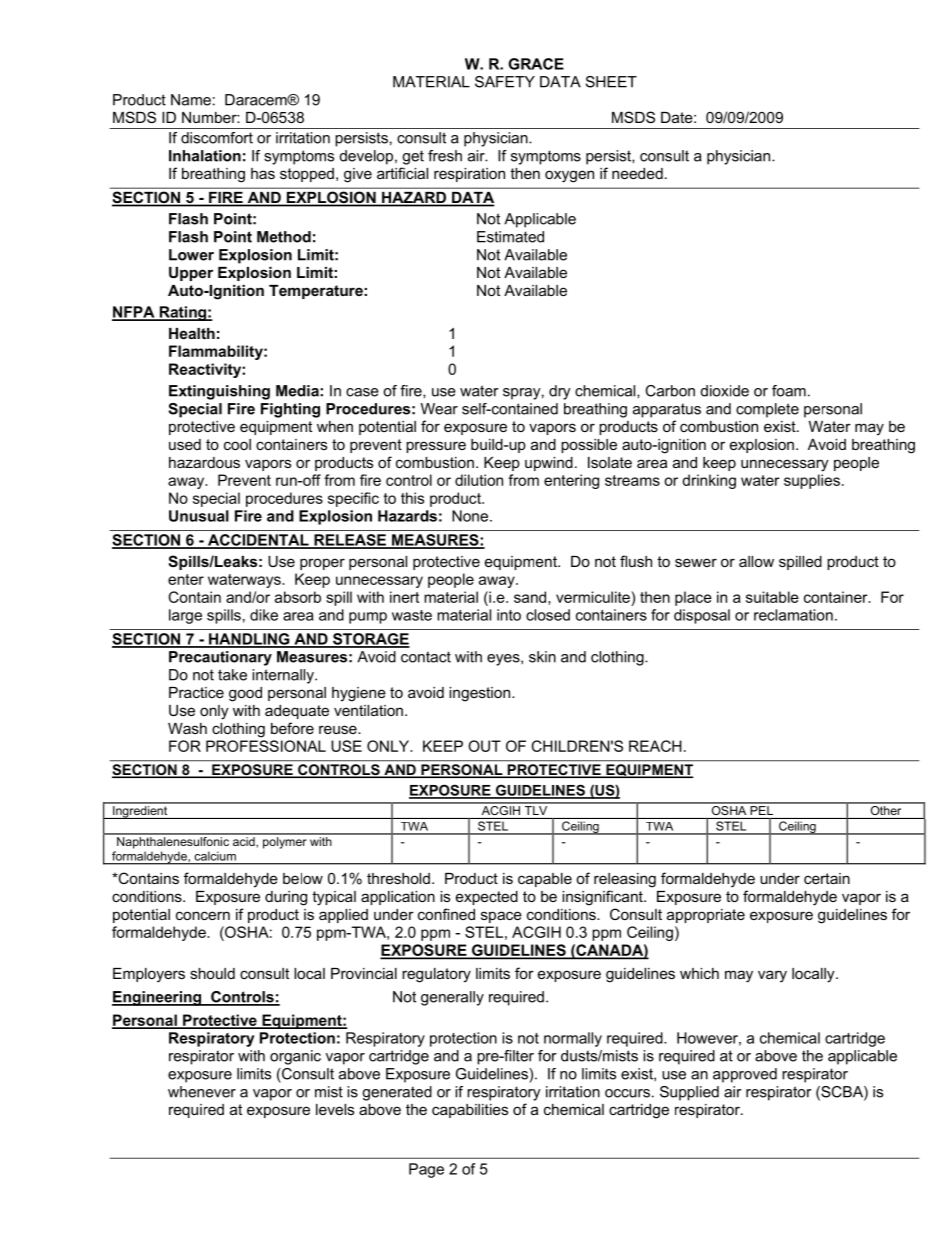 This page has height=1233, width=952. What do you see at coordinates (611, 82) in the page?
I see `SHEET` at bounding box center [611, 82].
